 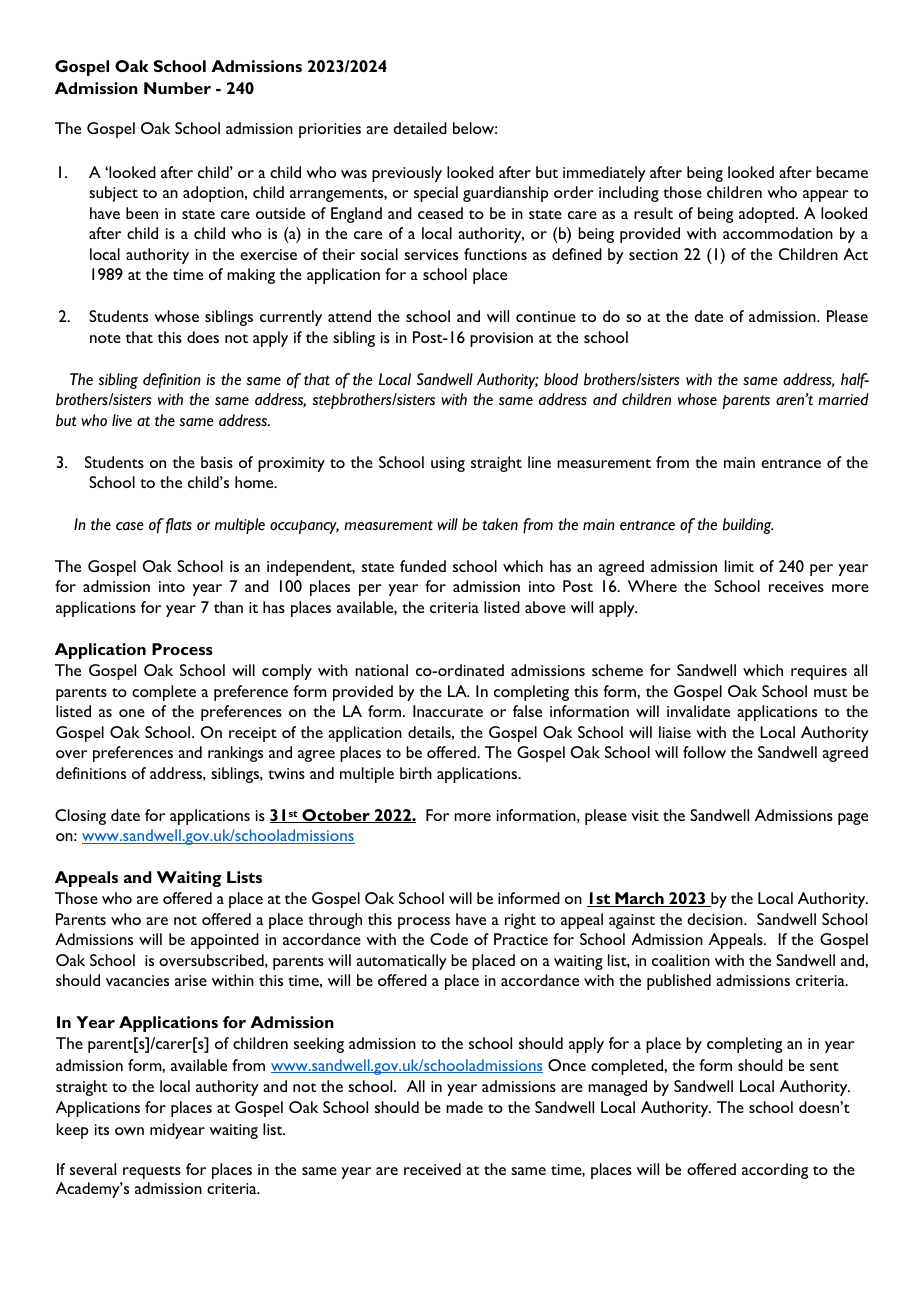 I want to click on appointed, so click(x=225, y=941).
